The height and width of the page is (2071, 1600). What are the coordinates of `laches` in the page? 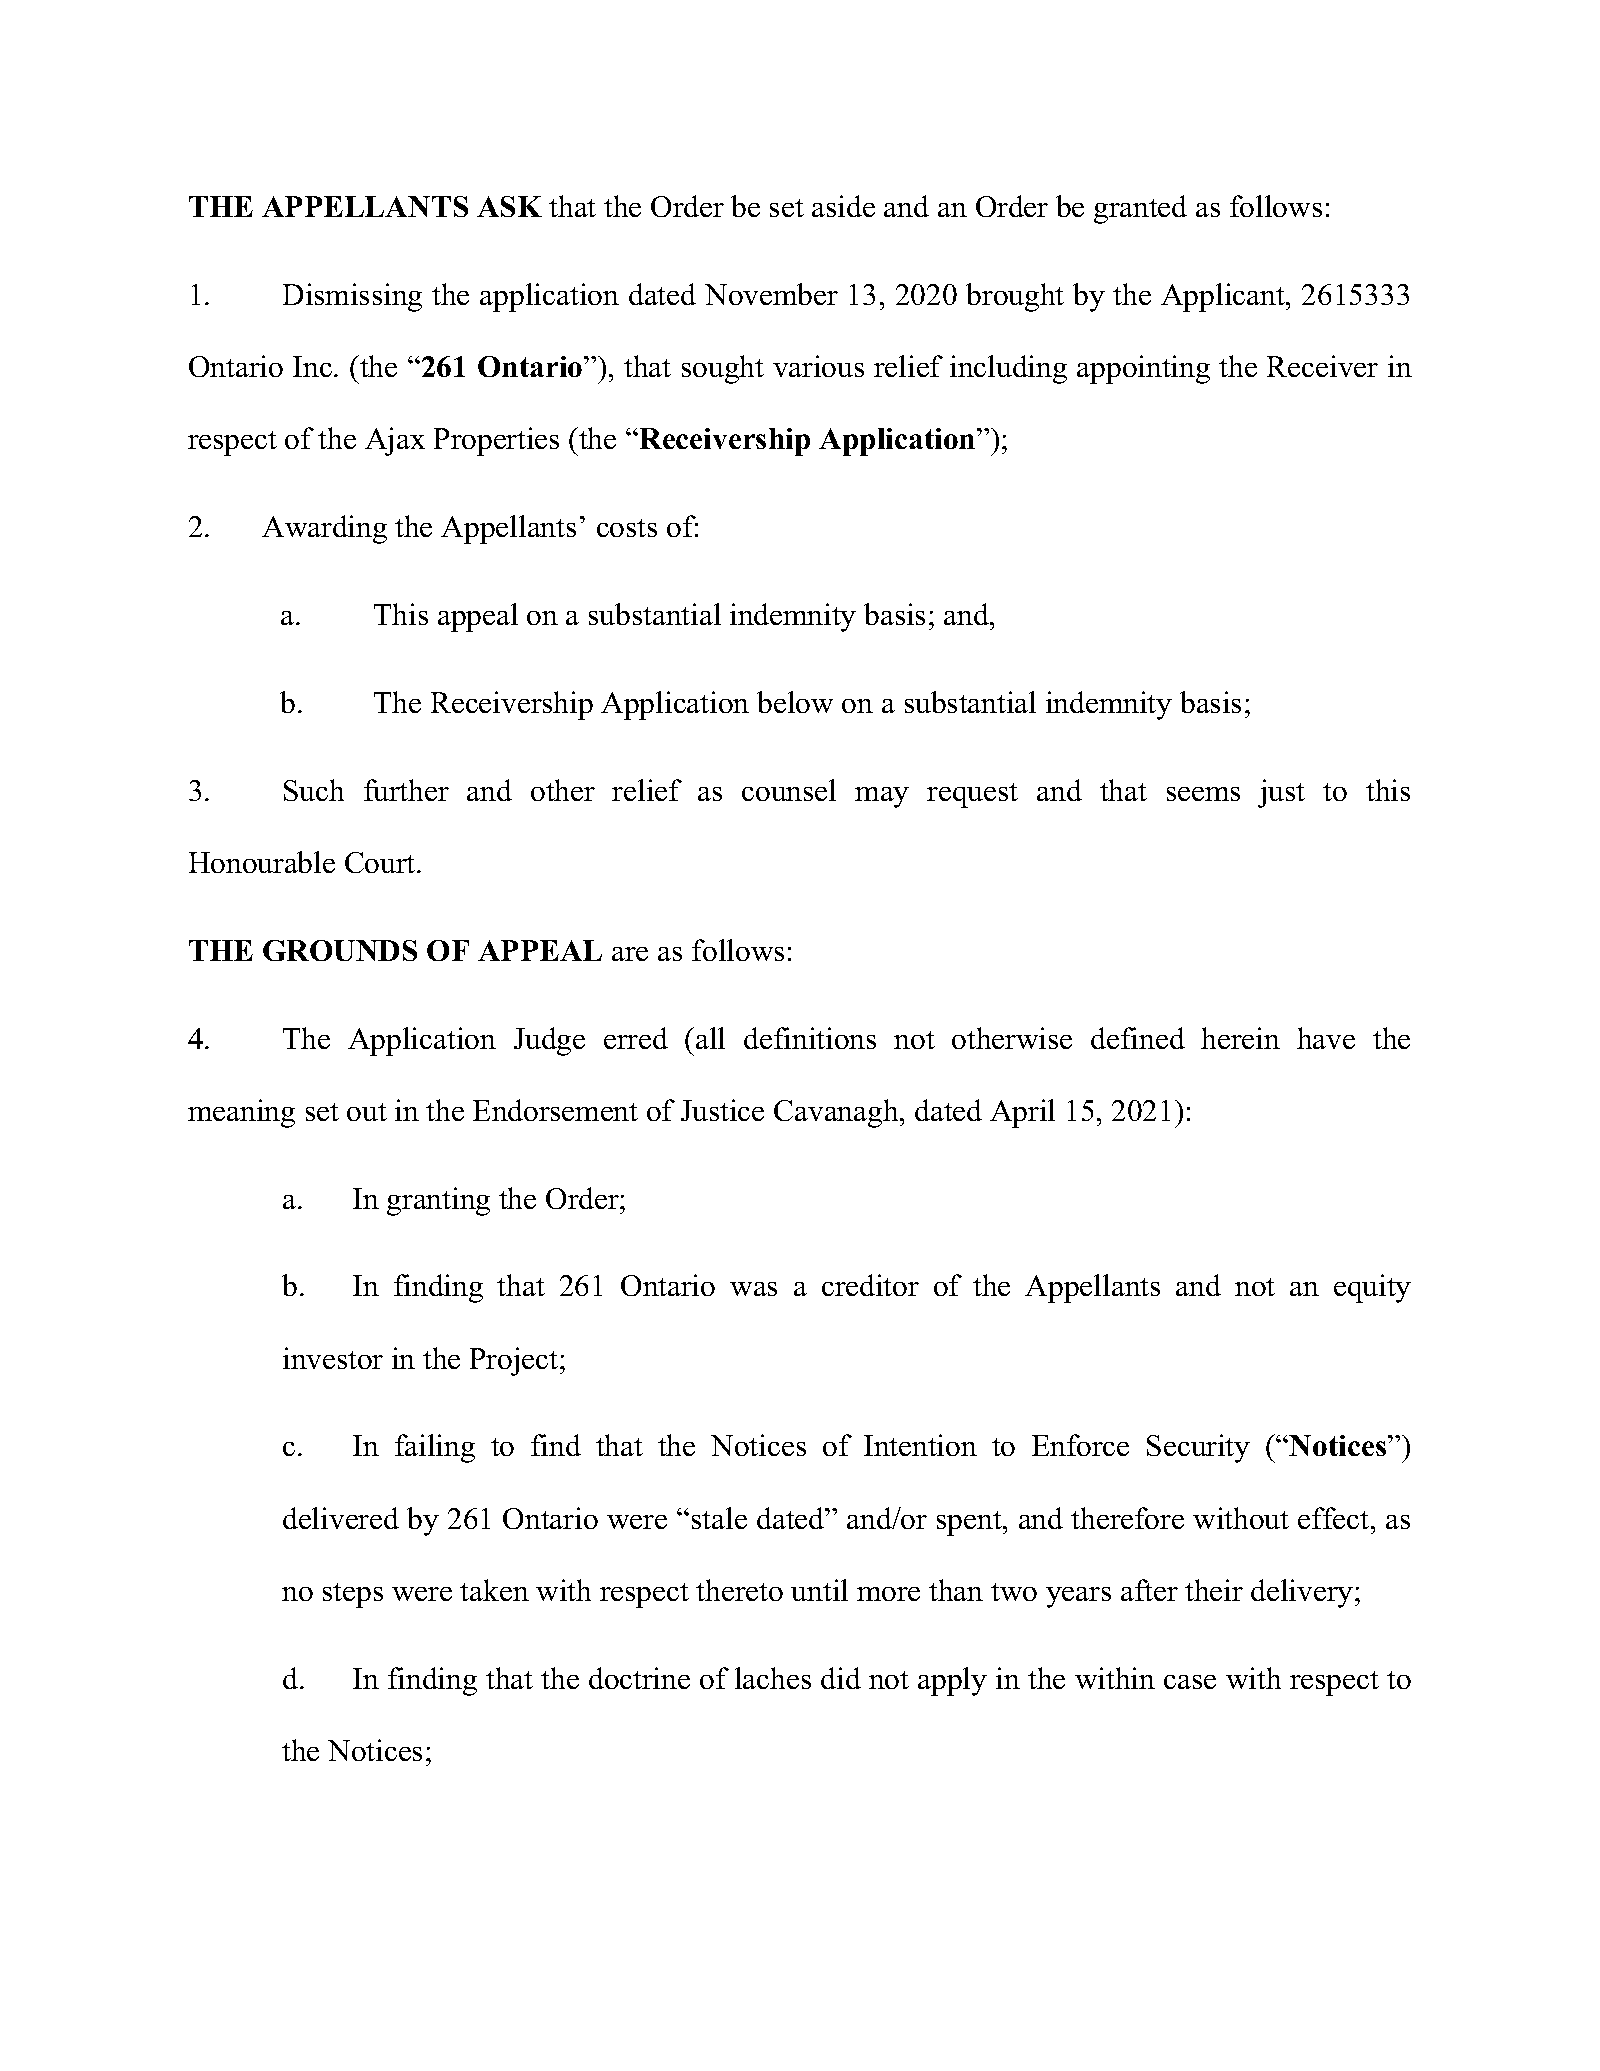 It's located at (773, 1678).
